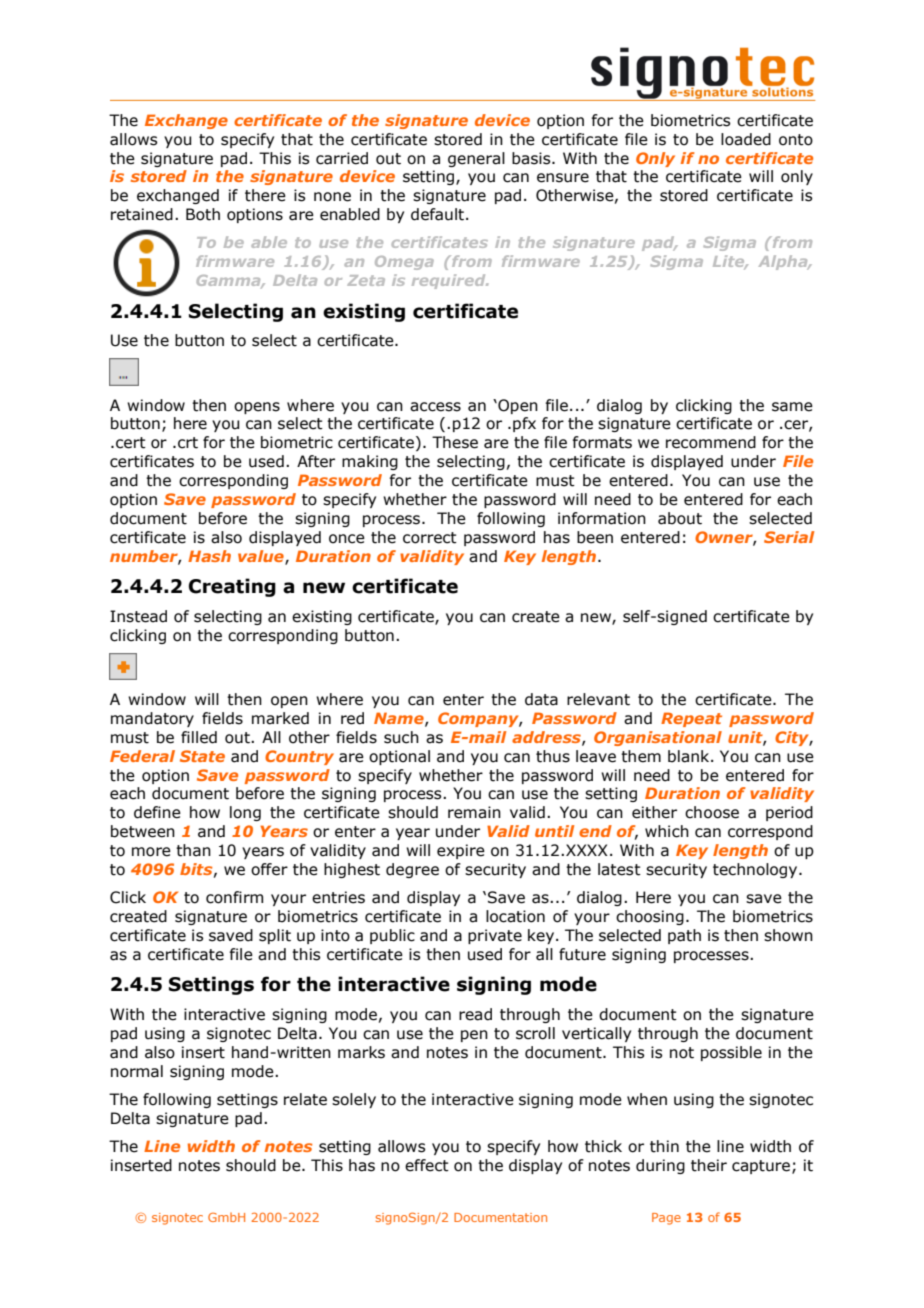  What do you see at coordinates (199, 737) in the screenshot?
I see `filled` at bounding box center [199, 737].
